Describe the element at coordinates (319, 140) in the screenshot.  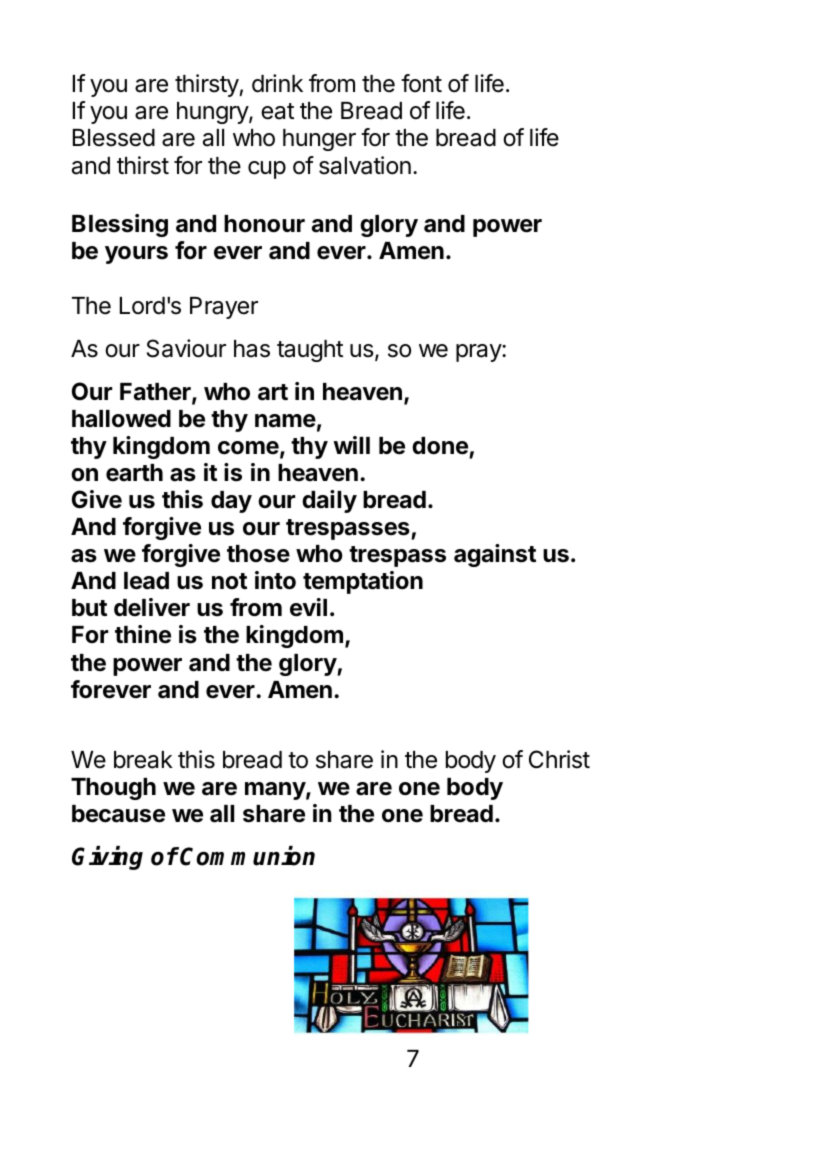
I see `hunger` at that location.
